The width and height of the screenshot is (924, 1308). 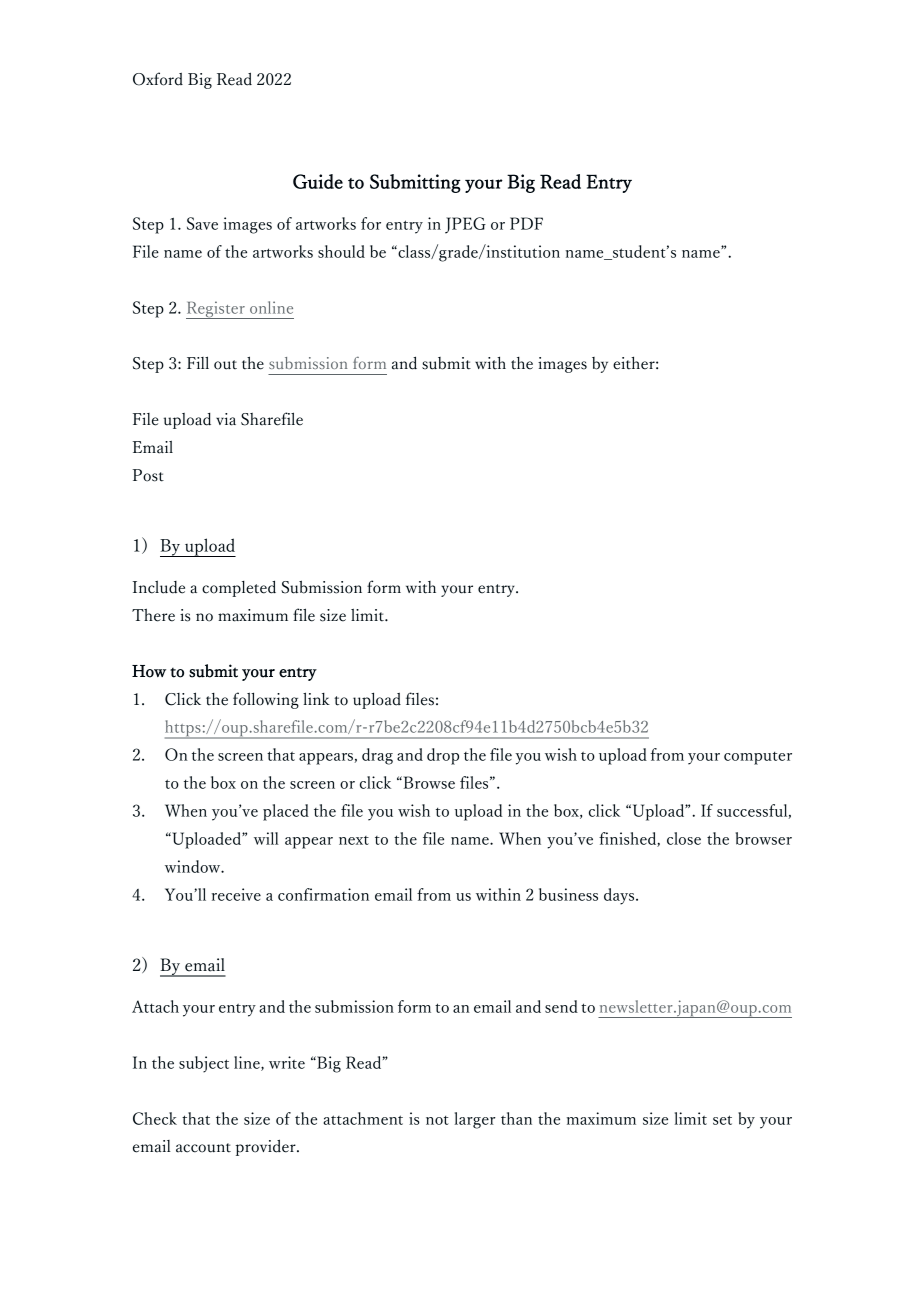 I want to click on not, so click(x=437, y=1120).
